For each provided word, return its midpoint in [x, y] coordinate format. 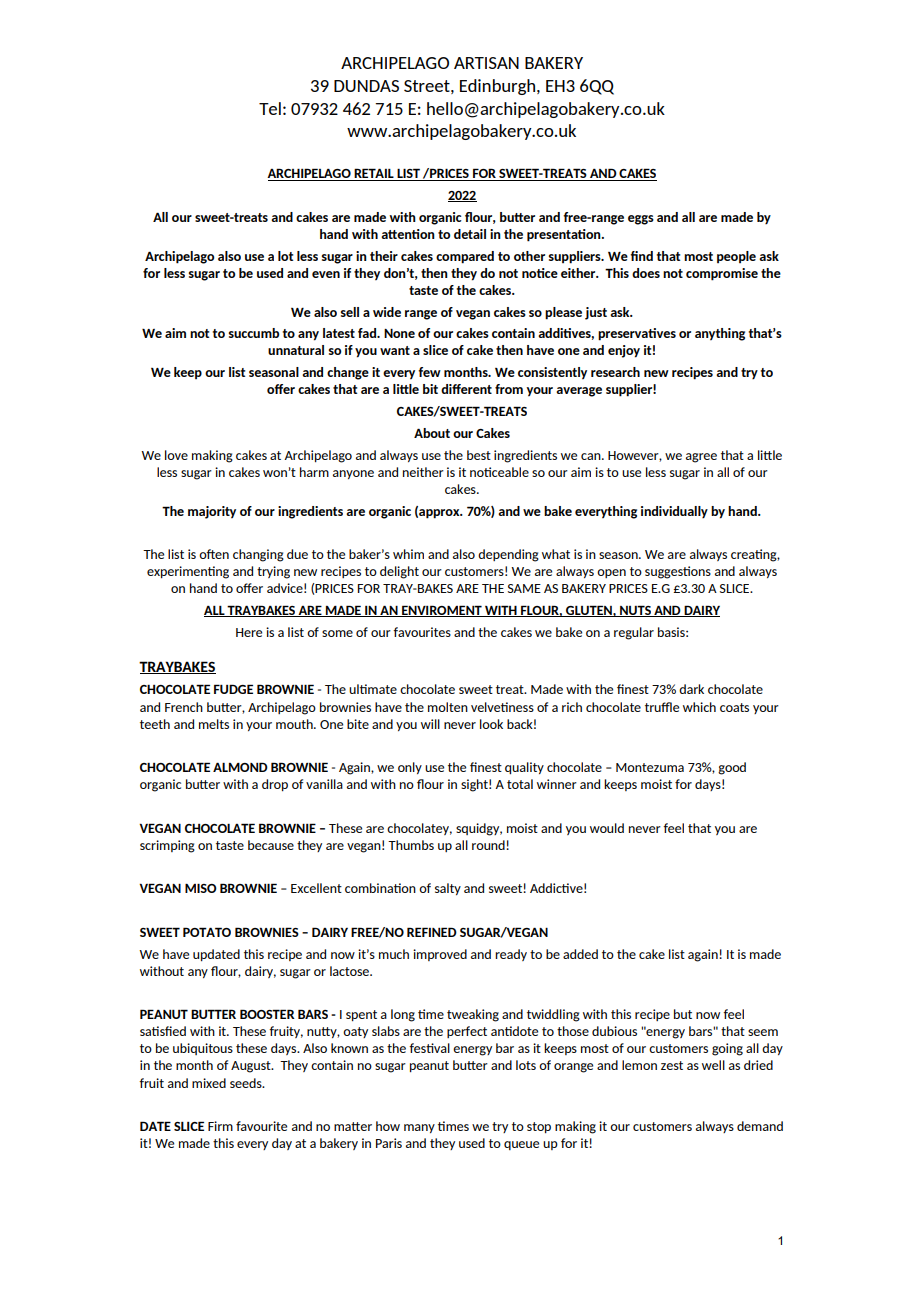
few [429, 372]
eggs [641, 220]
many [419, 1128]
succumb [254, 333]
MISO [201, 888]
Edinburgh [499, 87]
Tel [270, 108]
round [489, 845]
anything [720, 334]
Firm [220, 1126]
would [607, 828]
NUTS [635, 611]
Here [249, 632]
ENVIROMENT [442, 611]
